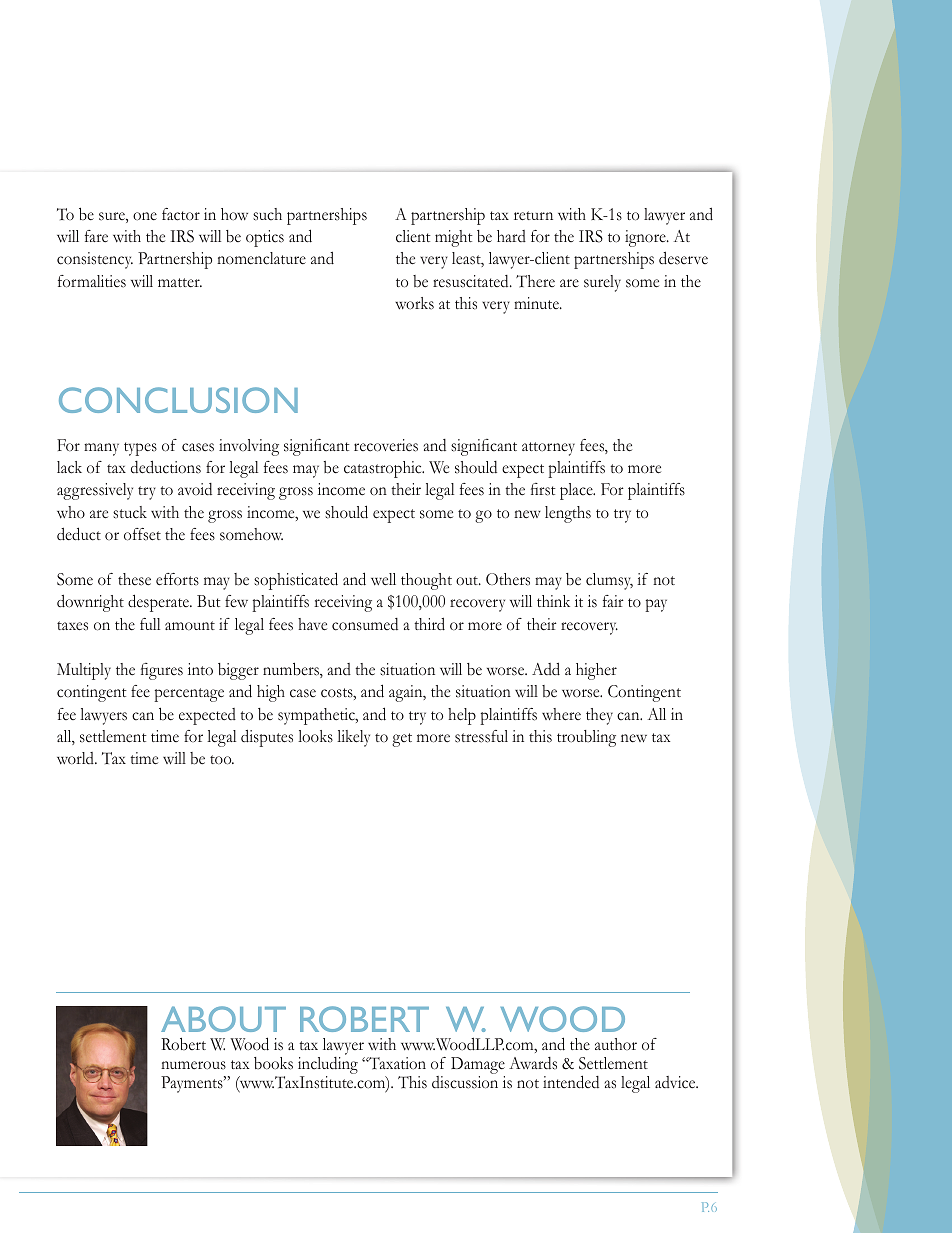  What do you see at coordinates (454, 238) in the screenshot?
I see `might` at bounding box center [454, 238].
